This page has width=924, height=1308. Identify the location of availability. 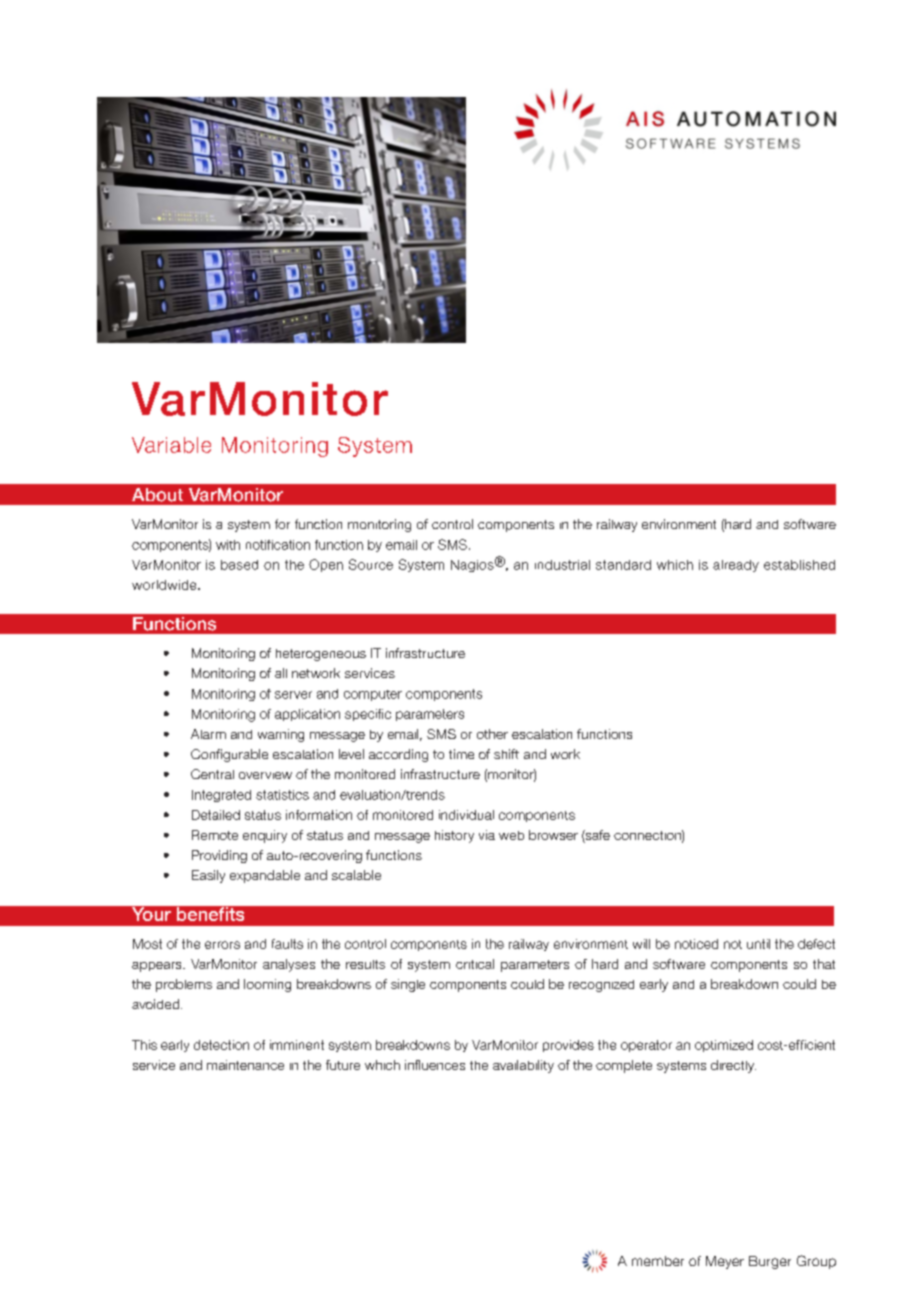
(523, 1066).
